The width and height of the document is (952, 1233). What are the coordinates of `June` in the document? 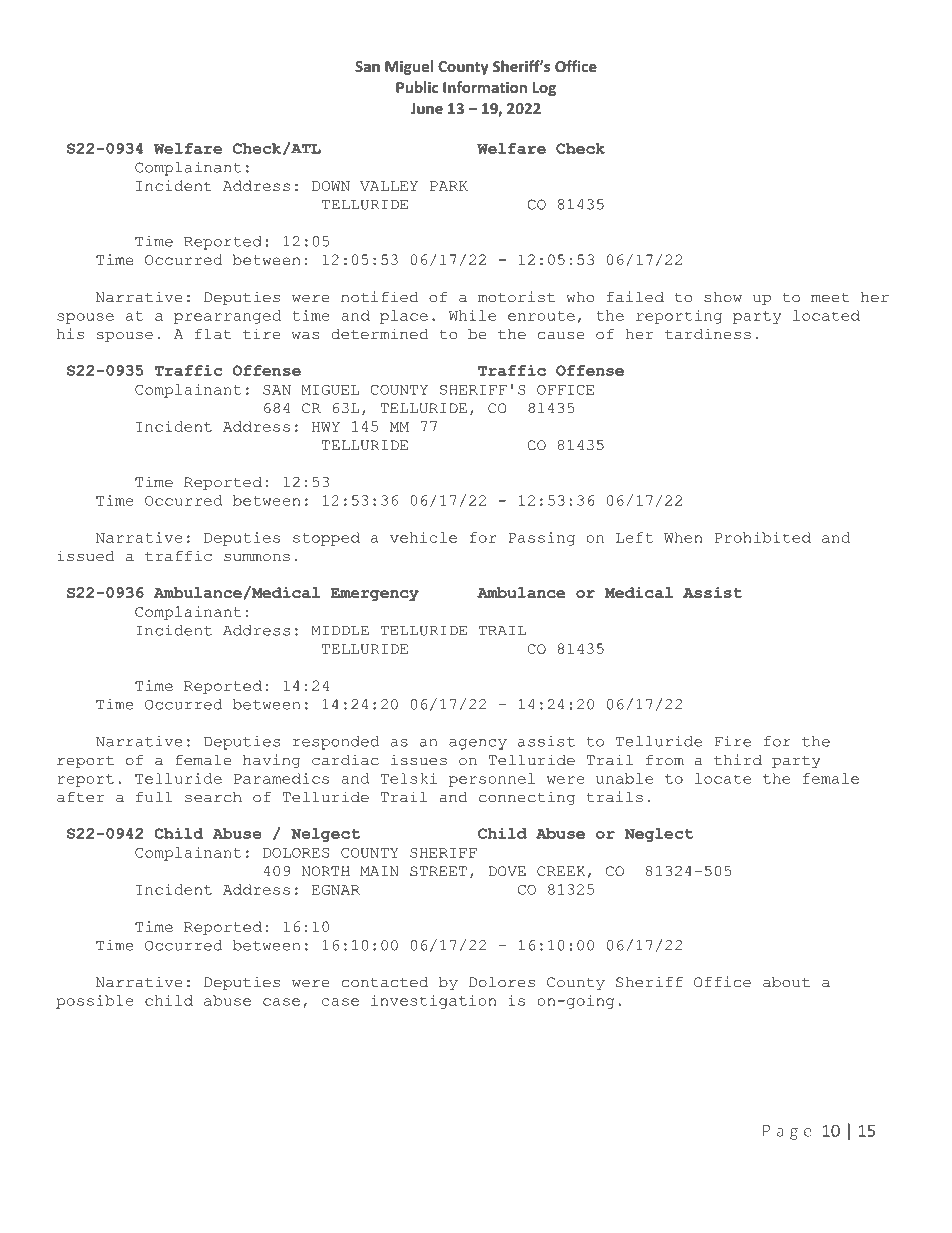 It's located at (426, 108).
